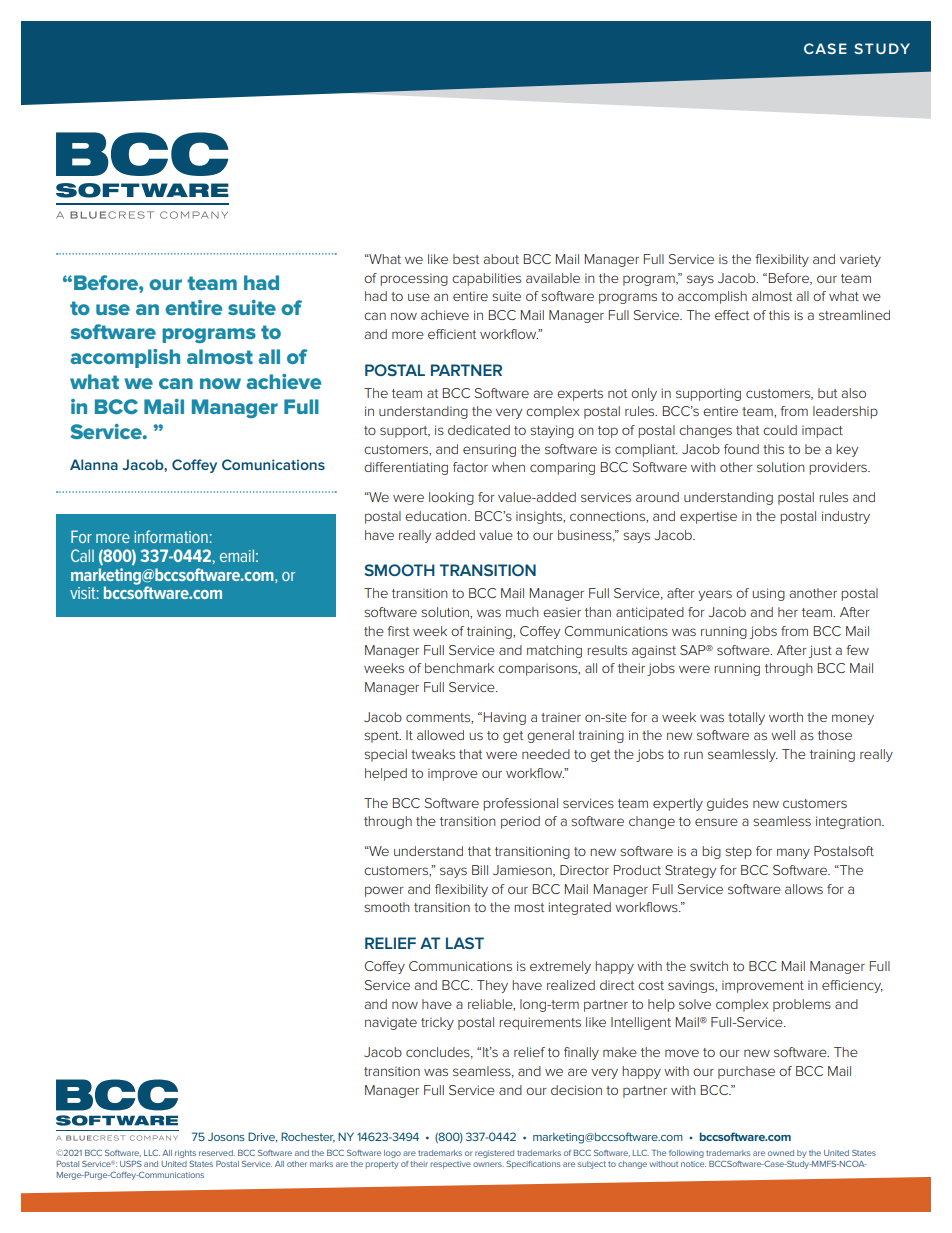 This screenshot has height=1233, width=952. Describe the element at coordinates (494, 1154) in the screenshot. I see `registered` at that location.
